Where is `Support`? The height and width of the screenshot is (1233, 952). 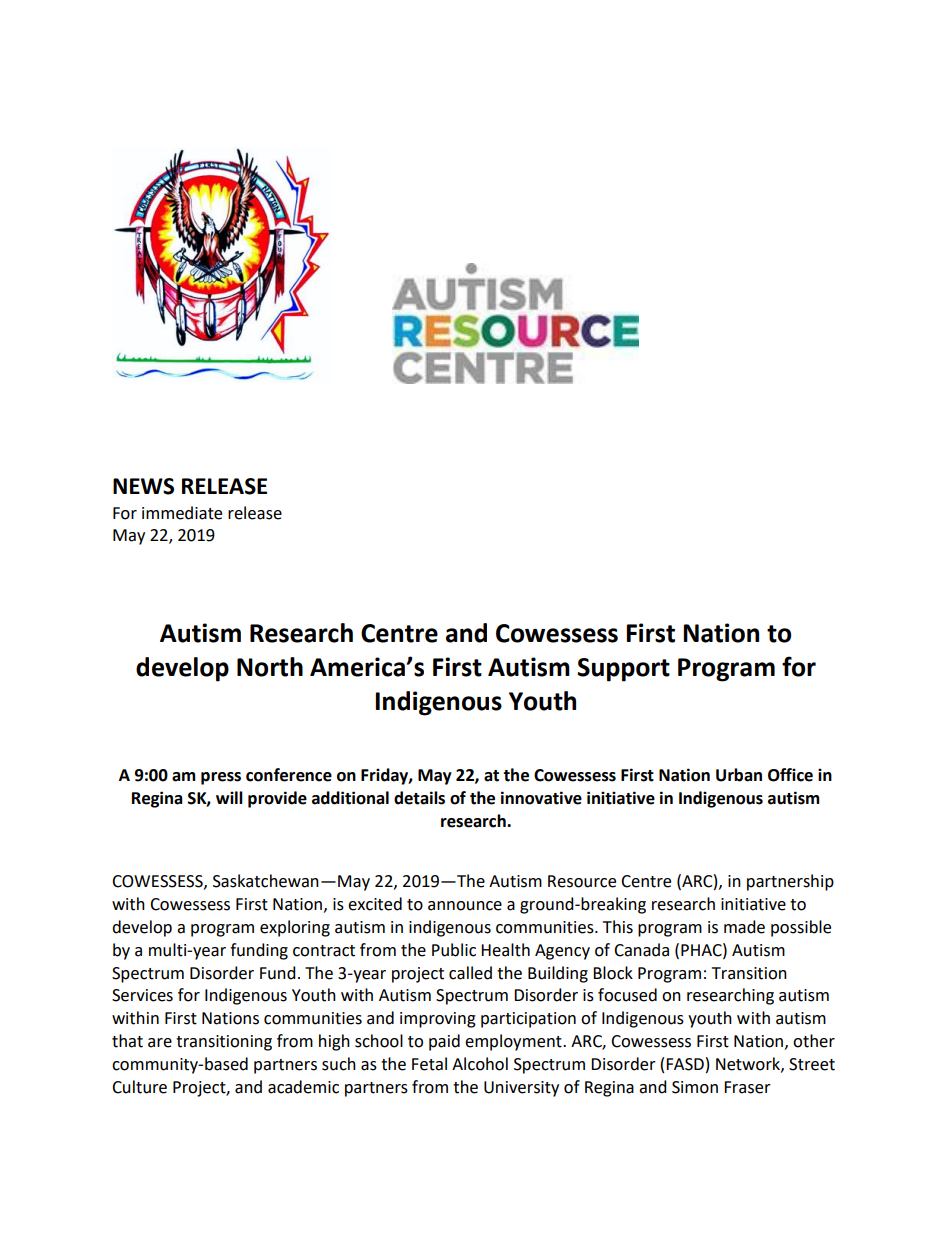 Support is located at coordinates (623, 670).
